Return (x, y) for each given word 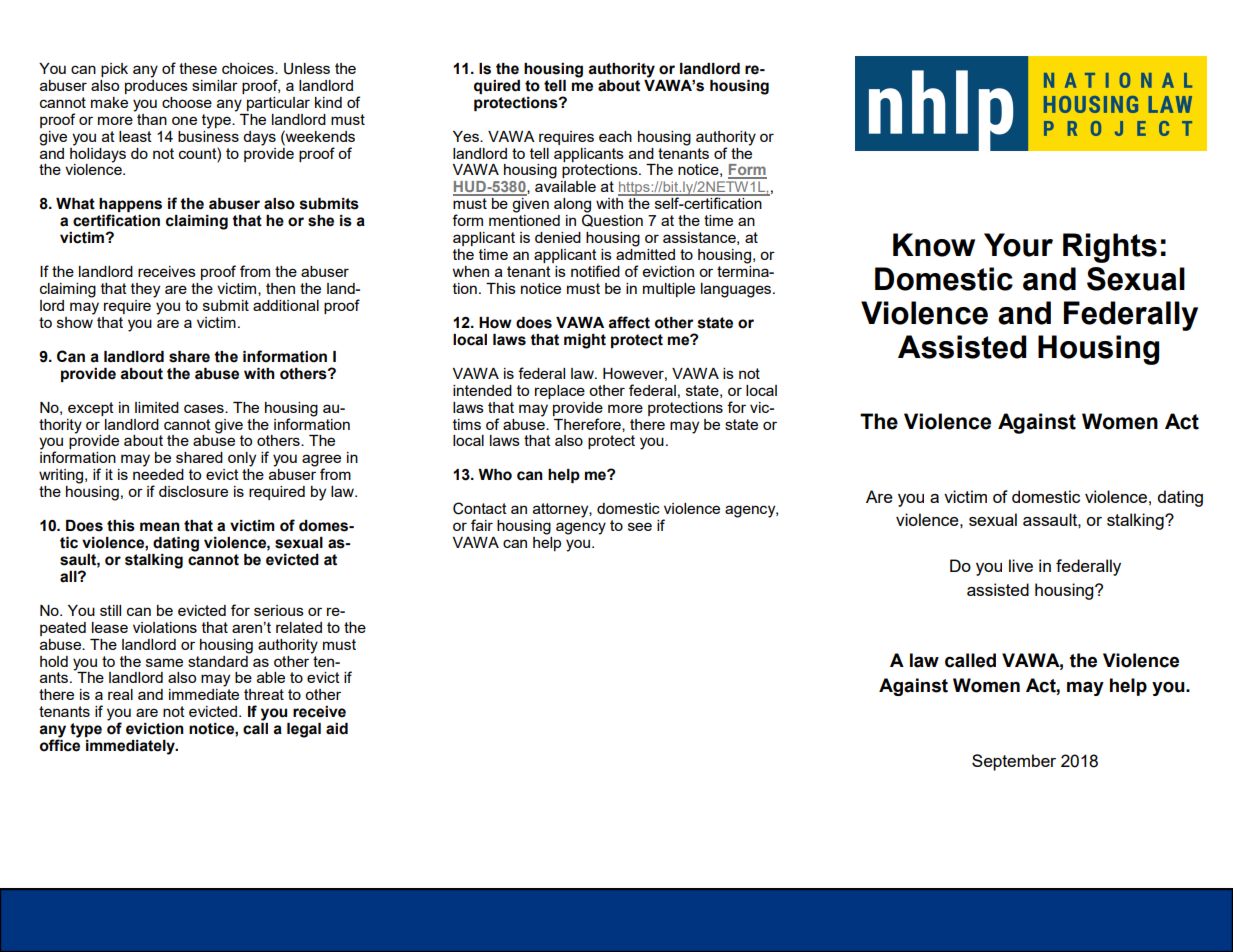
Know (934, 245)
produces (156, 85)
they (145, 290)
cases (205, 408)
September (1014, 762)
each (615, 136)
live (1021, 565)
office (60, 744)
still (110, 610)
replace (560, 392)
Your (1018, 245)
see (640, 526)
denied (558, 237)
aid (337, 729)
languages (737, 290)
